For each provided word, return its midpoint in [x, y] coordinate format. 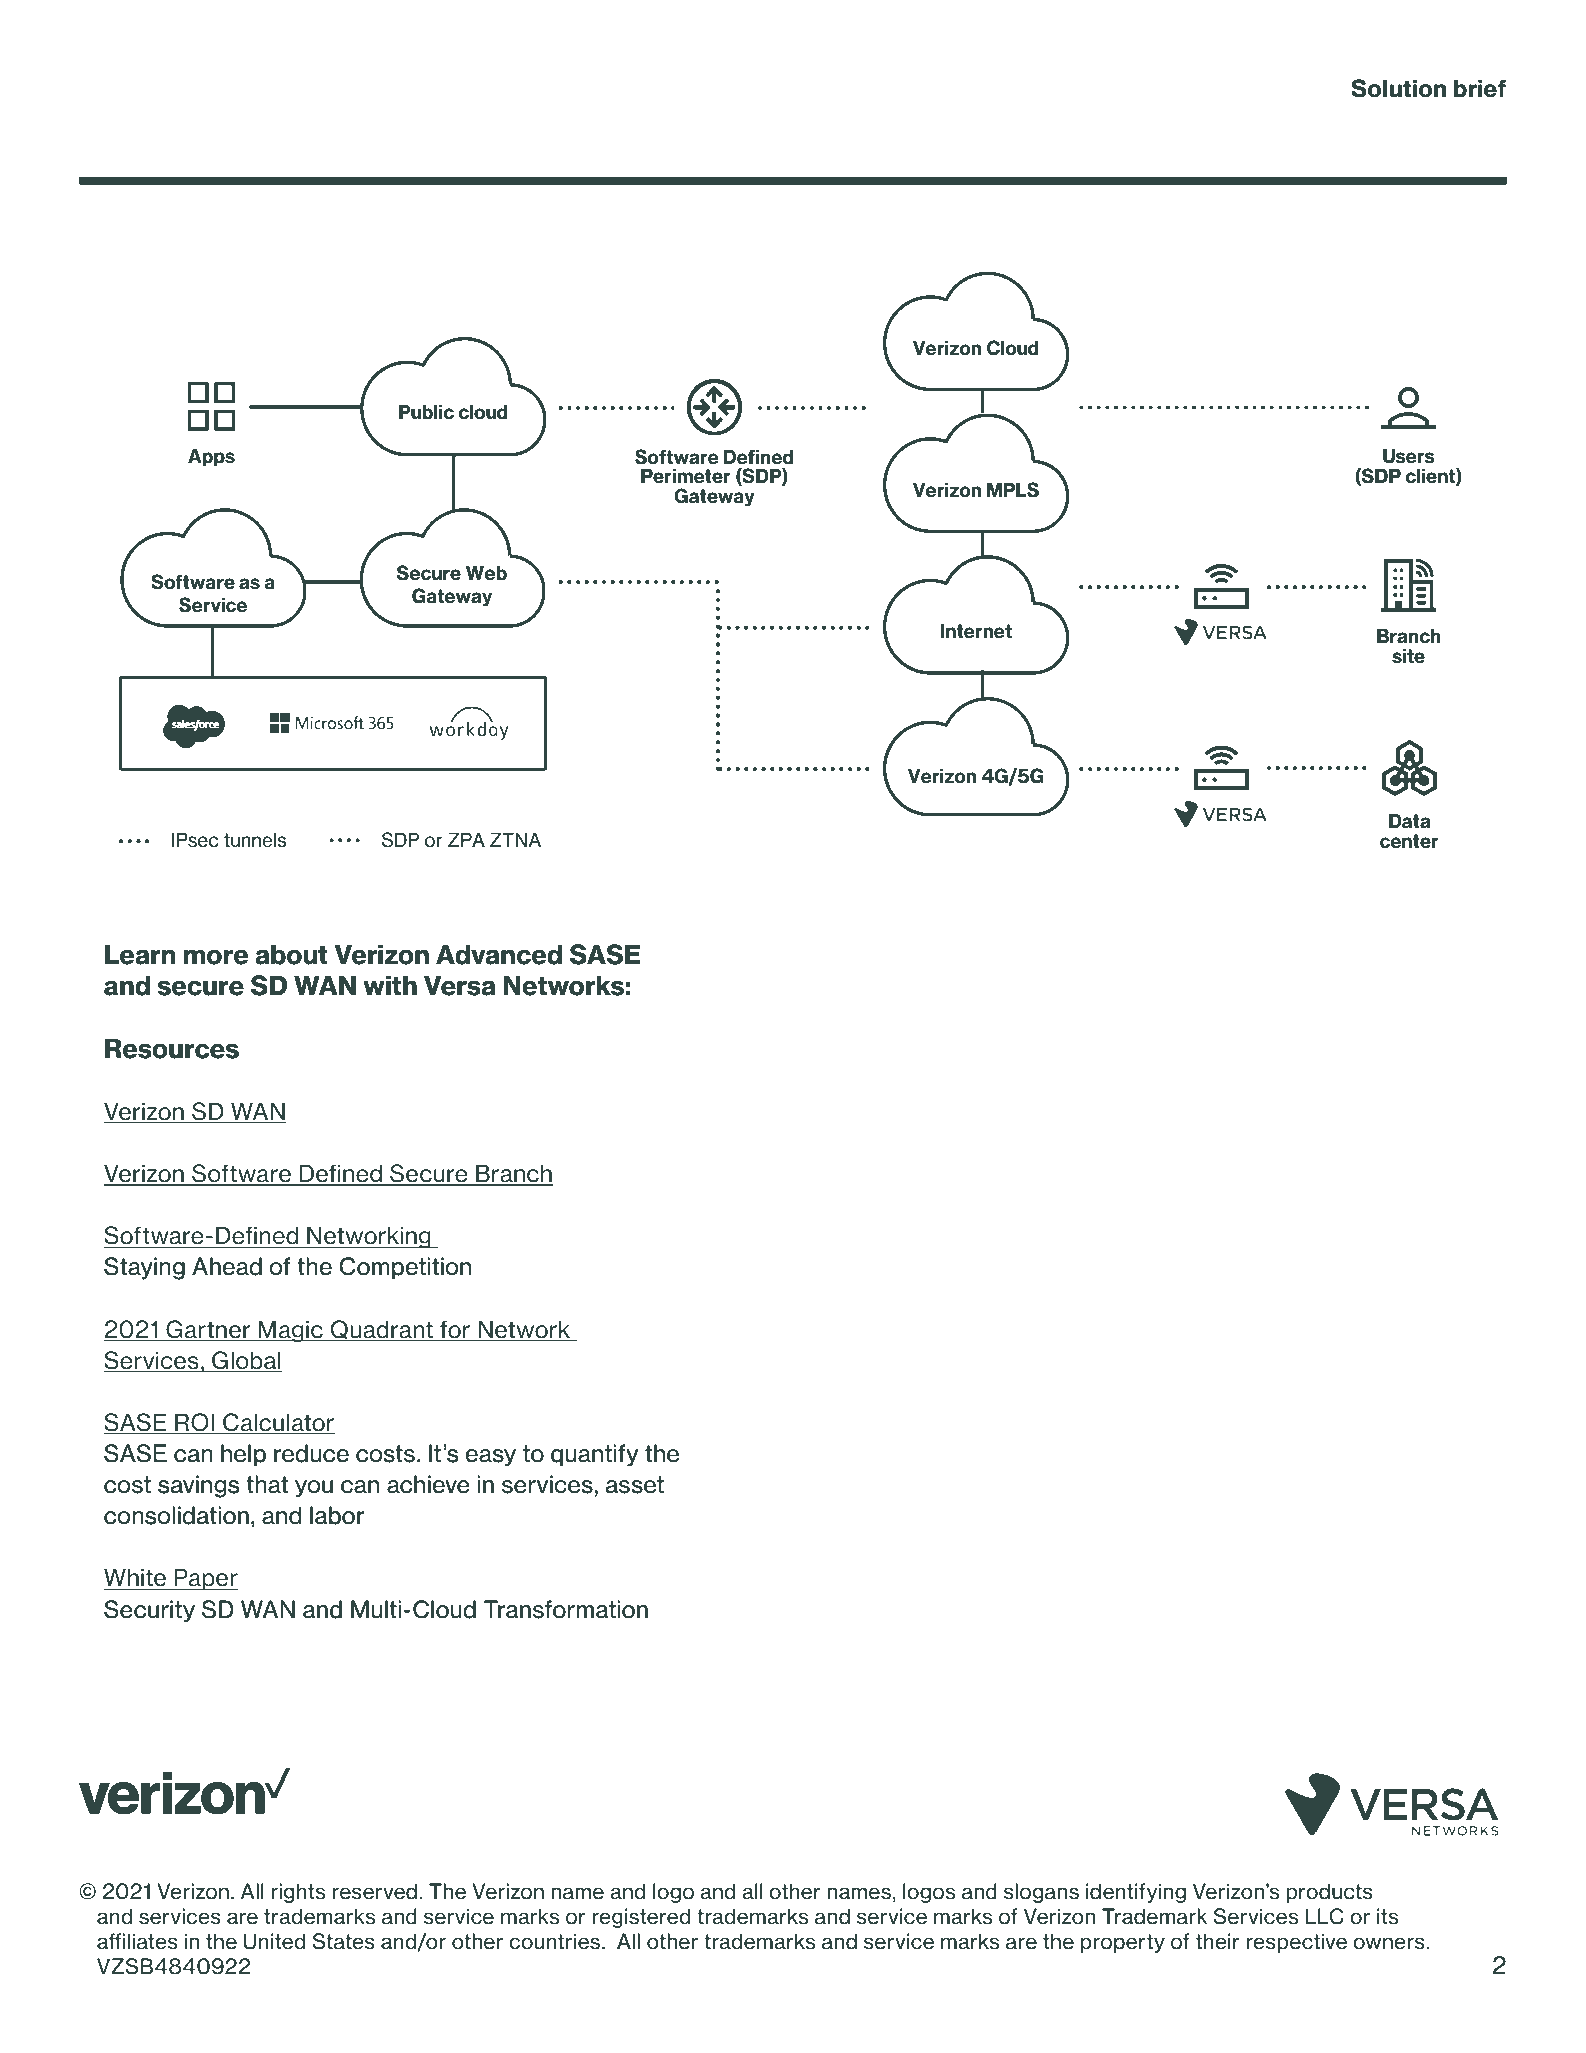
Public [426, 412]
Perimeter [686, 476]
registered [641, 1918]
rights [298, 1893]
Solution [1398, 88]
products [1329, 1893]
